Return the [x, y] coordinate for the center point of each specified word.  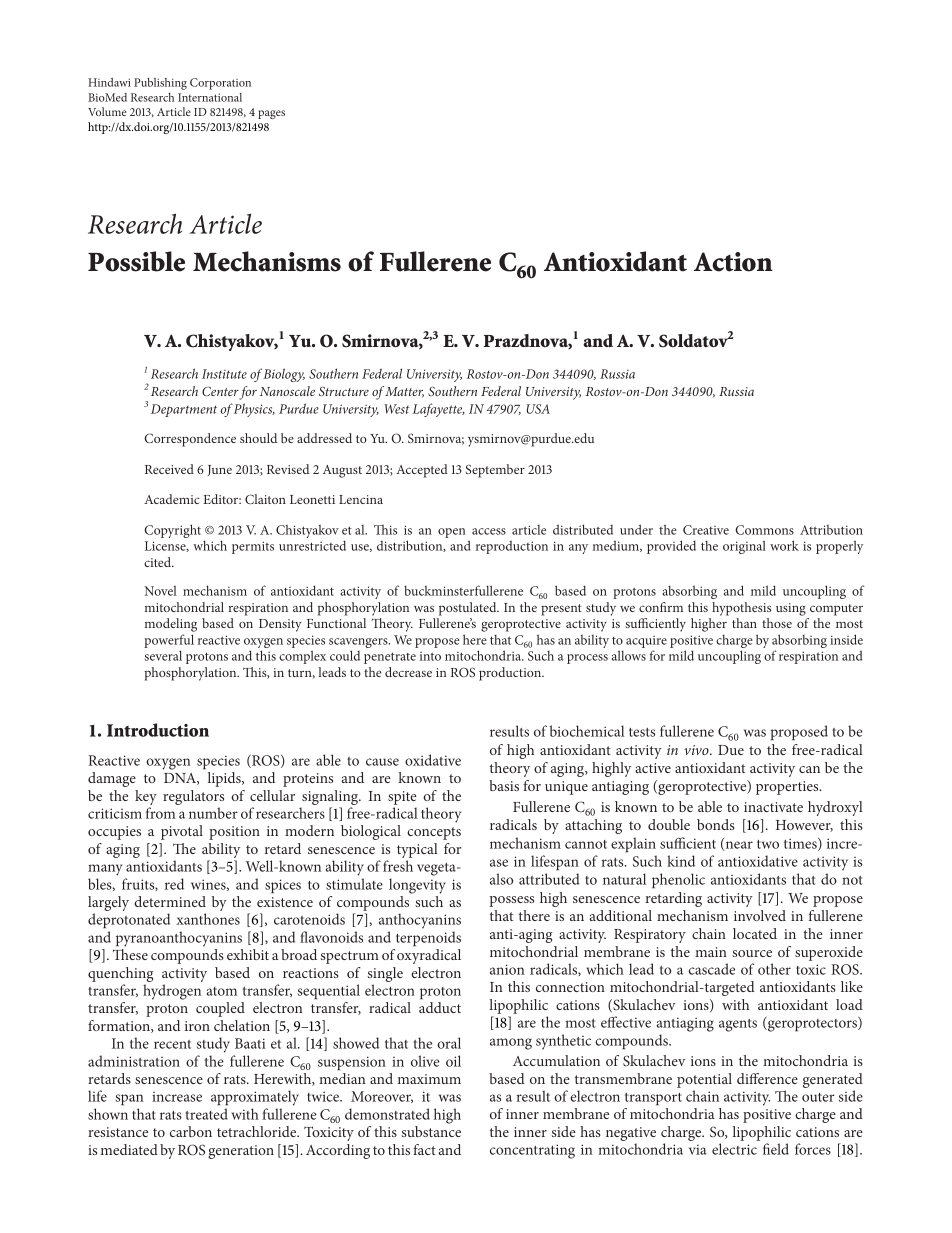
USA [538, 409]
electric [734, 1149]
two [768, 844]
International [210, 97]
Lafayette [438, 410]
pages [271, 114]
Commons [764, 530]
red [174, 884]
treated [206, 1114]
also [501, 879]
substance [431, 1131]
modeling [171, 625]
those [777, 623]
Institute [224, 374]
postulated [469, 609]
